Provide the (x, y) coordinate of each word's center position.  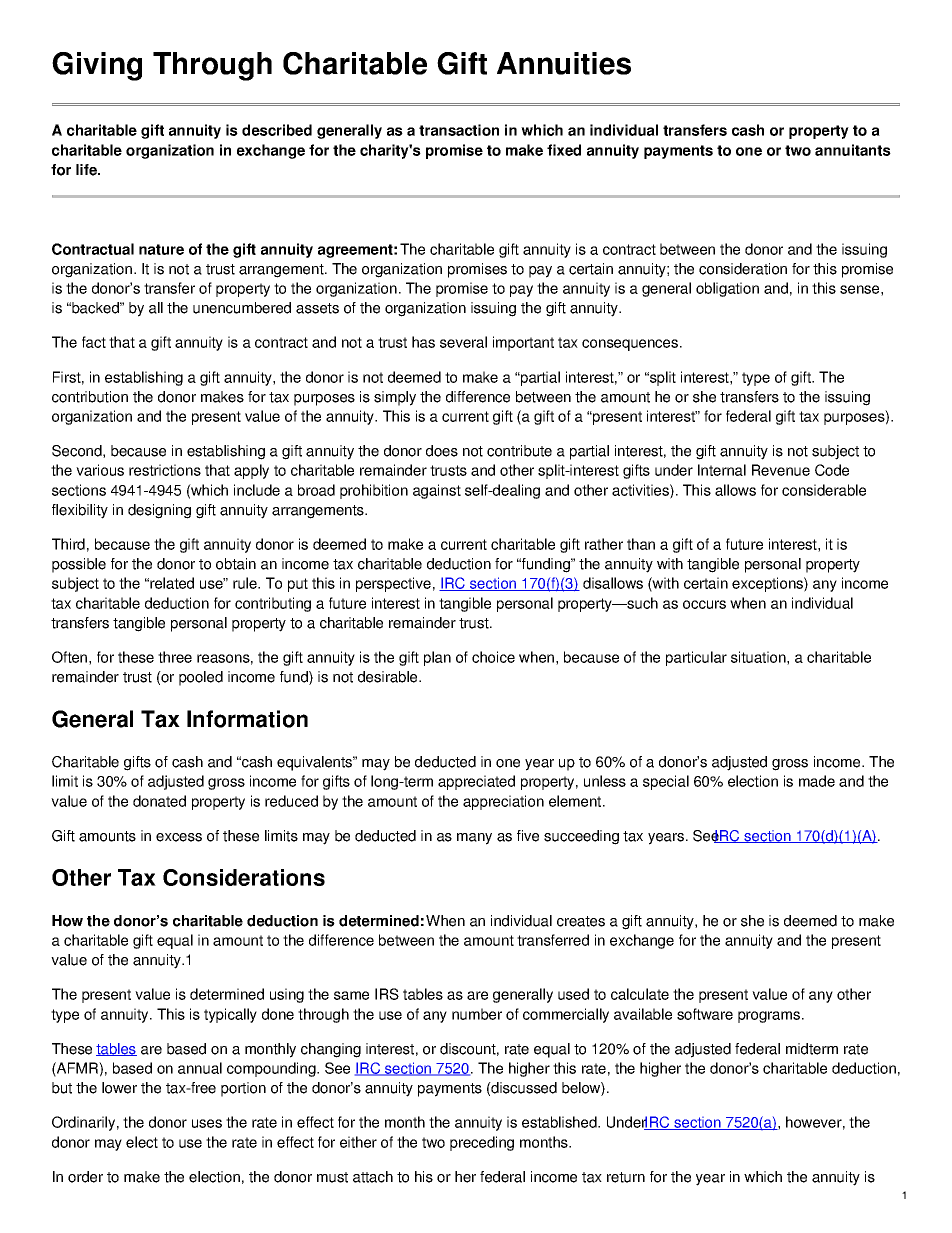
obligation (727, 289)
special (666, 782)
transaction (459, 130)
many (474, 839)
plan (437, 658)
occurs (704, 604)
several (463, 342)
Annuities (564, 63)
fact (94, 342)
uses (207, 1123)
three (175, 657)
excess (179, 837)
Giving (97, 66)
